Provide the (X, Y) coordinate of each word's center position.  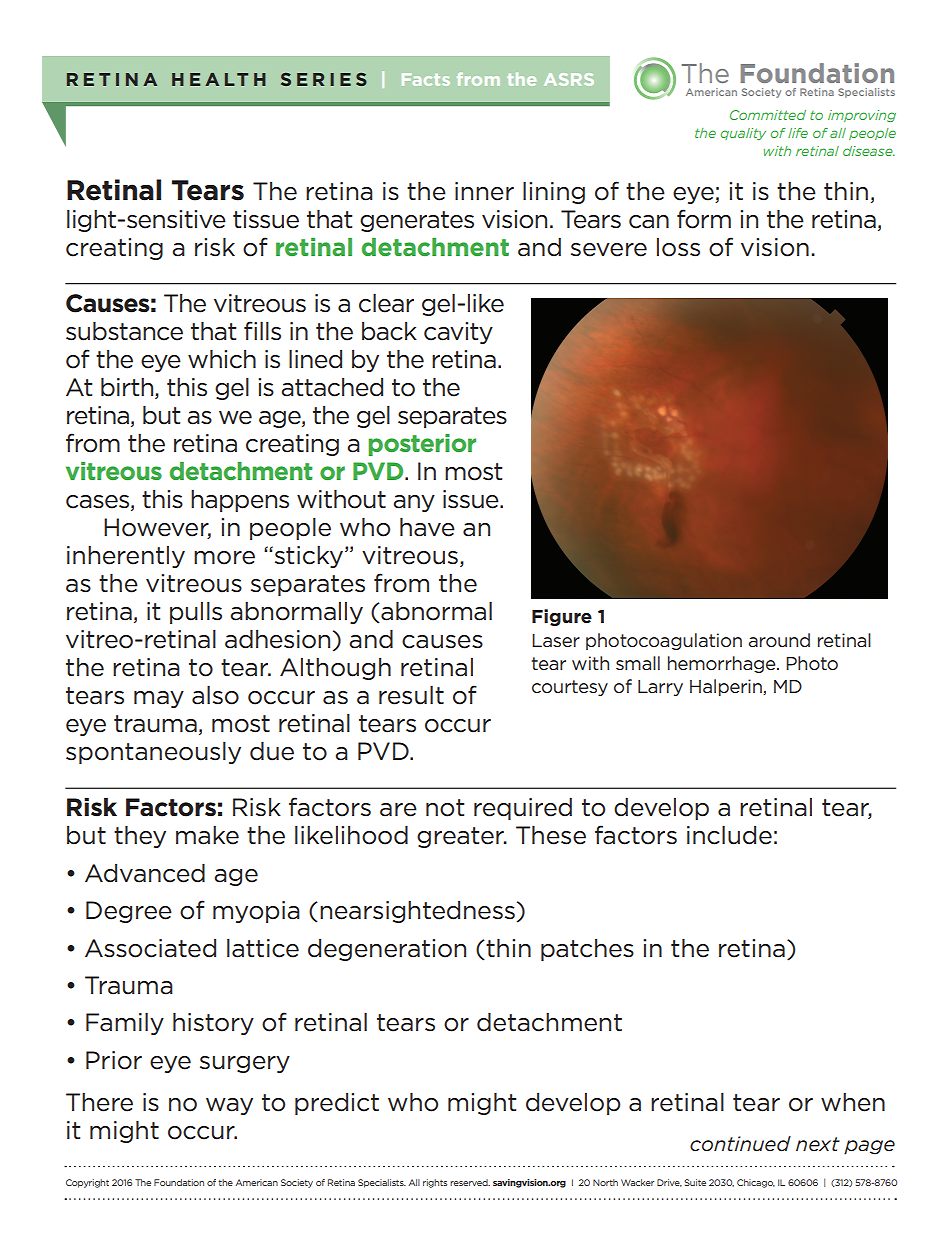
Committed (768, 115)
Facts (426, 79)
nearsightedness (417, 912)
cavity (458, 333)
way (229, 1106)
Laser (556, 640)
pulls (196, 613)
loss (678, 247)
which (222, 359)
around (779, 640)
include (729, 835)
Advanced (145, 873)
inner (484, 191)
